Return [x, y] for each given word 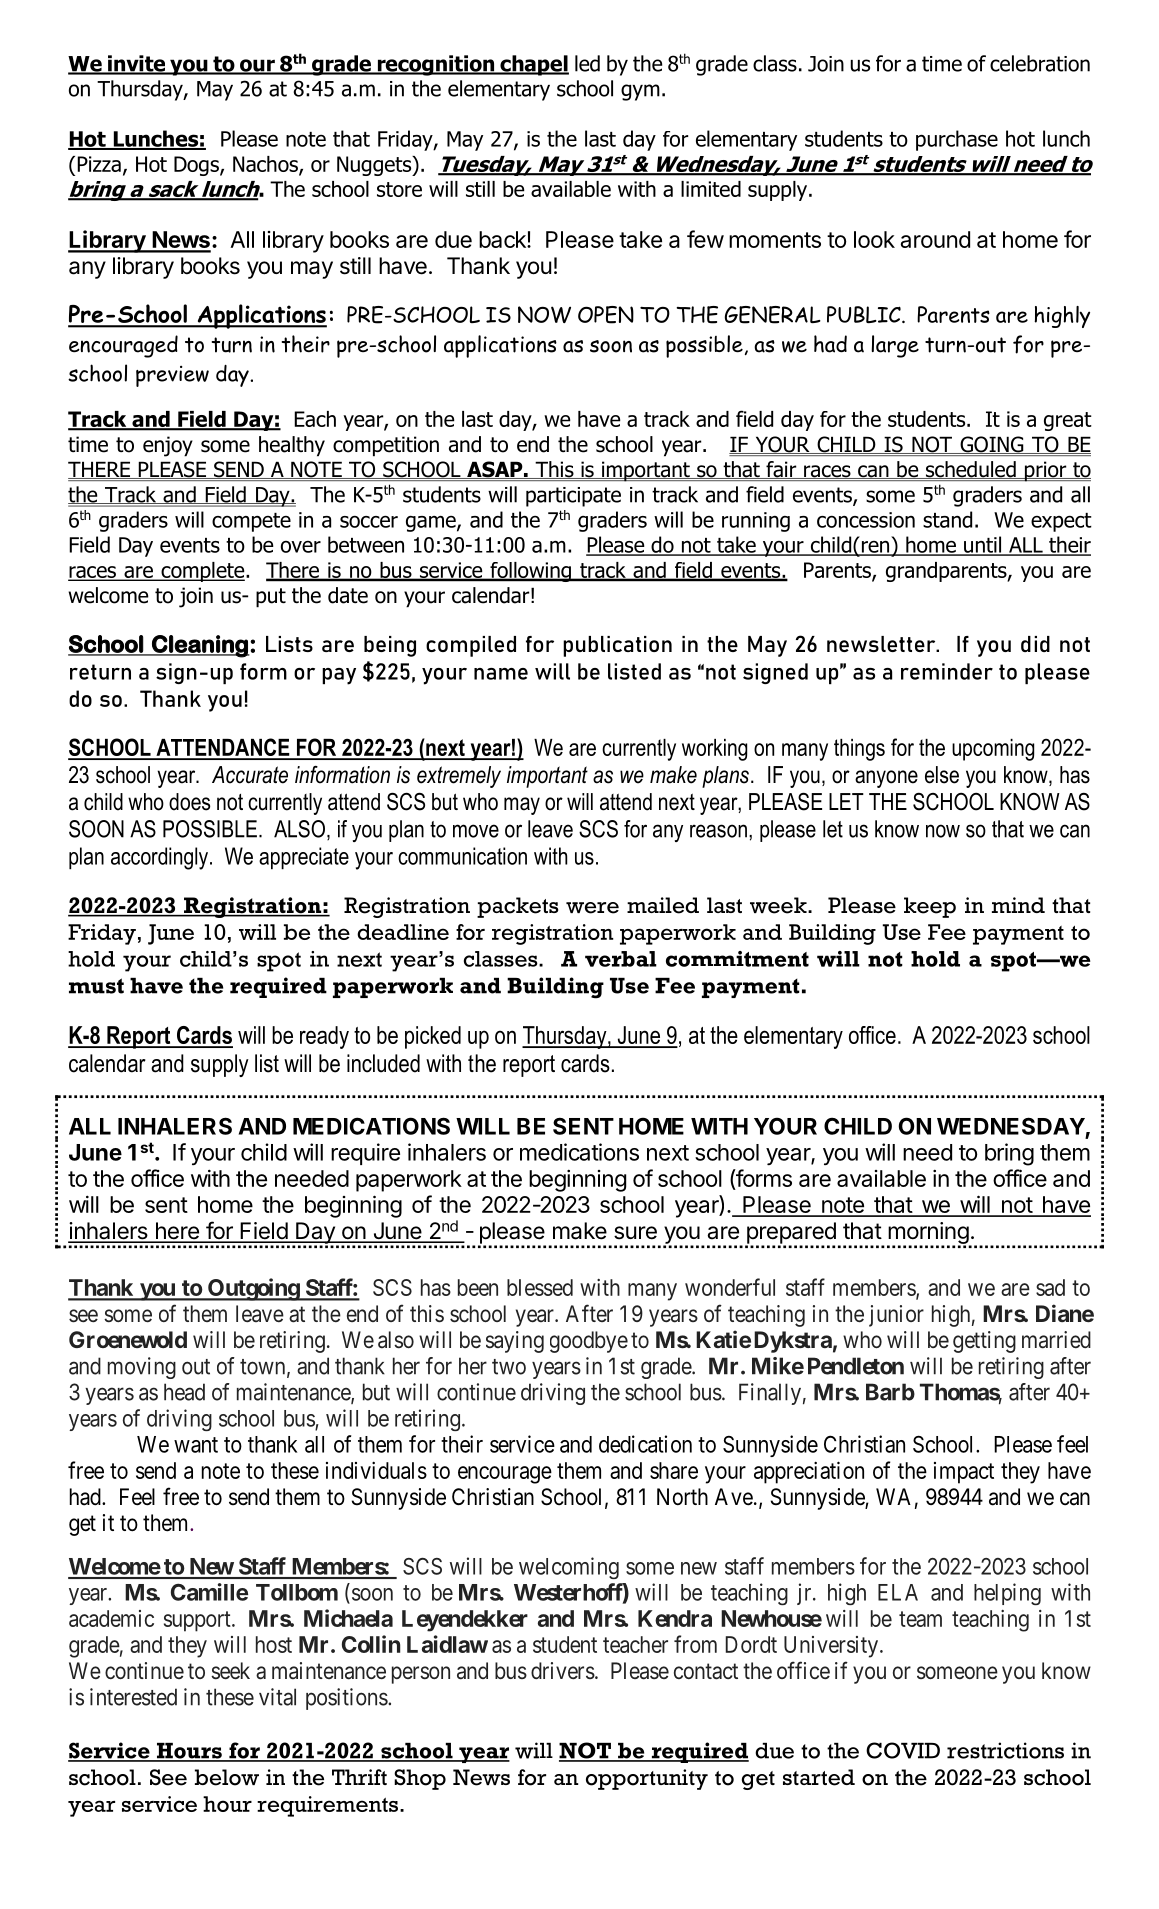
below [227, 1777]
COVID [903, 1750]
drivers [563, 1670]
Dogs [197, 166]
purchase [957, 140]
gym [640, 92]
